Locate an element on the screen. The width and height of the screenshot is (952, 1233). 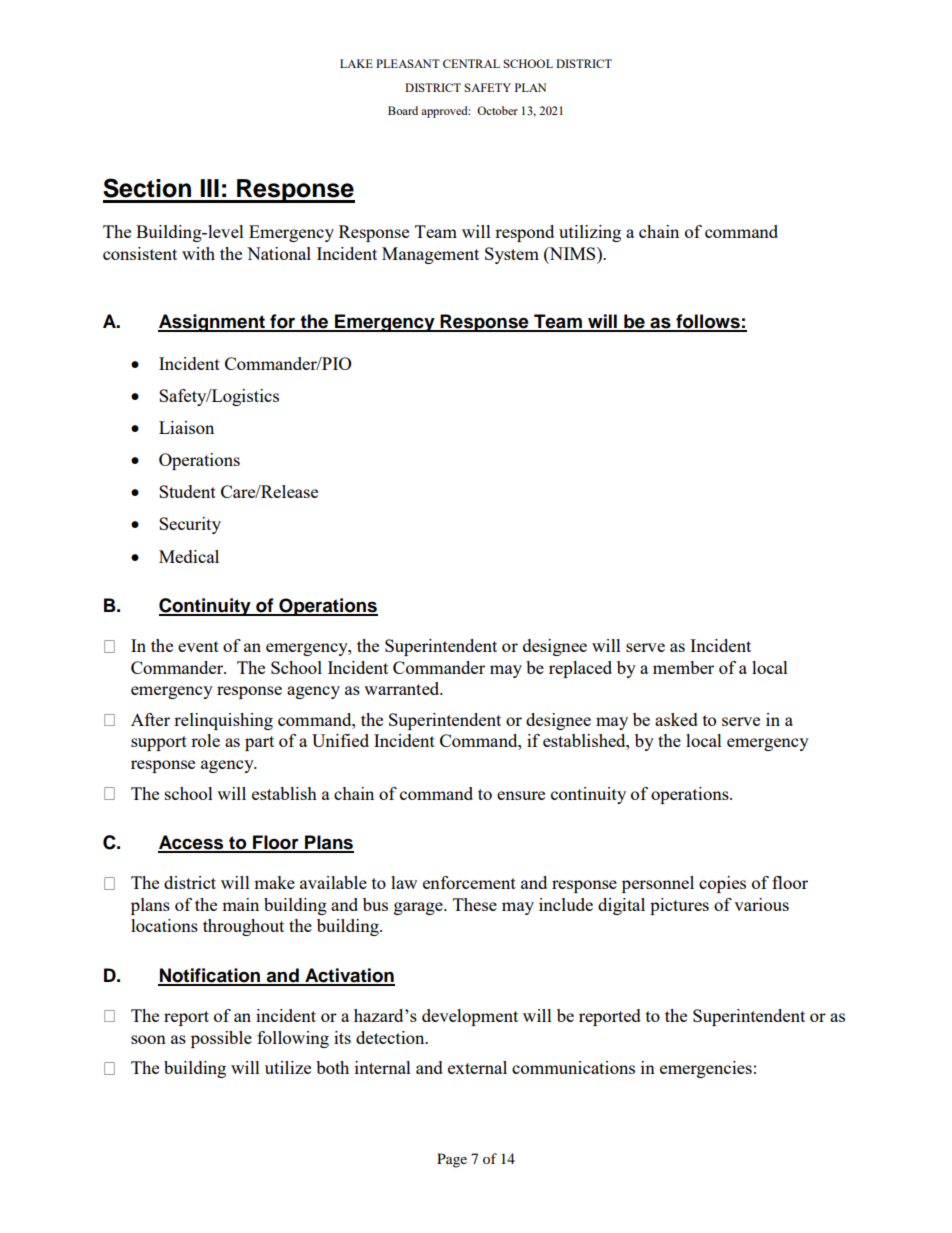
Liaison is located at coordinates (186, 427).
